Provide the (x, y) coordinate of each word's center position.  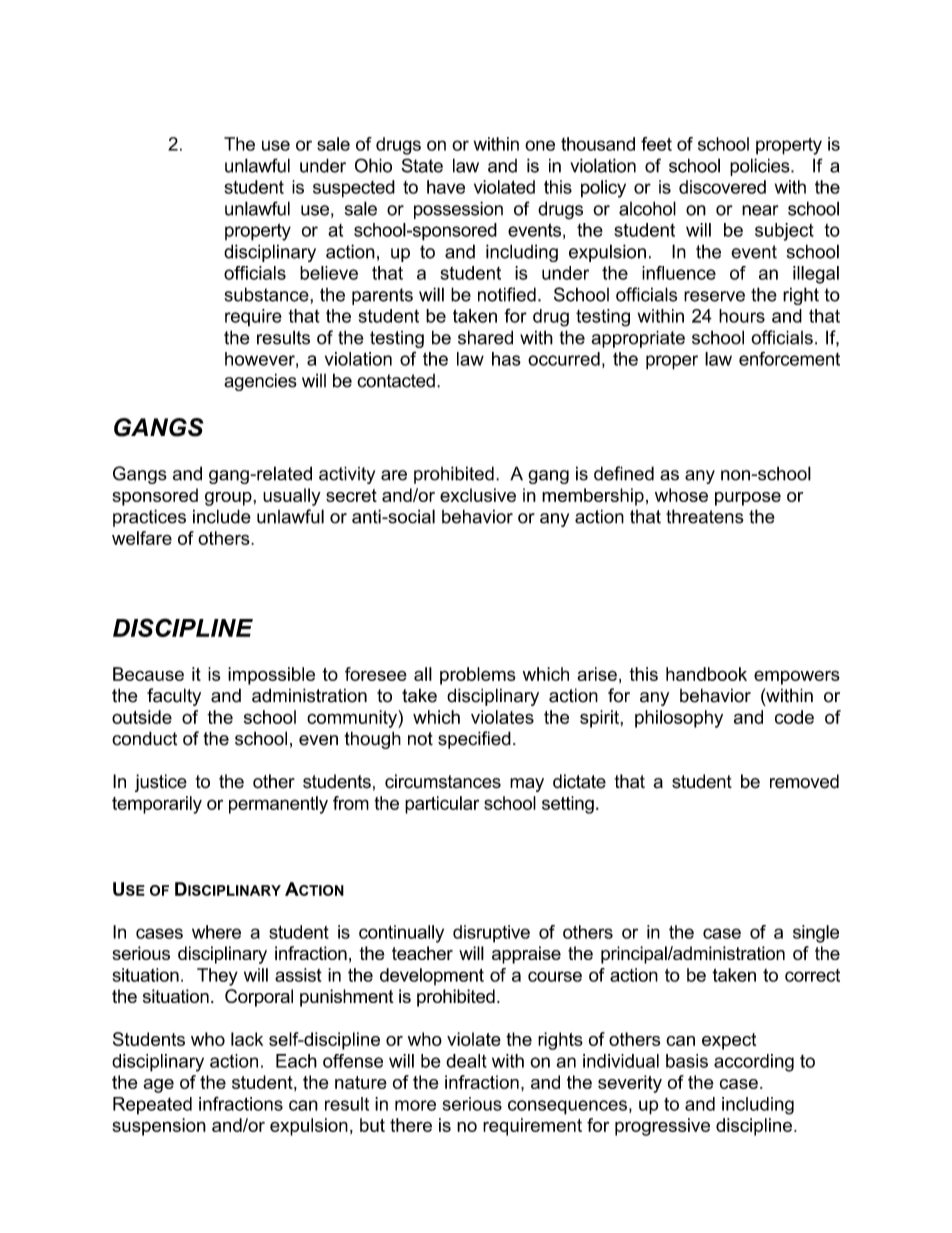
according (754, 1063)
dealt (466, 1061)
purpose (748, 499)
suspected (354, 189)
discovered (722, 187)
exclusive (478, 495)
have (446, 187)
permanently (278, 805)
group (229, 499)
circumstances (443, 781)
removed (804, 781)
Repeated (152, 1106)
